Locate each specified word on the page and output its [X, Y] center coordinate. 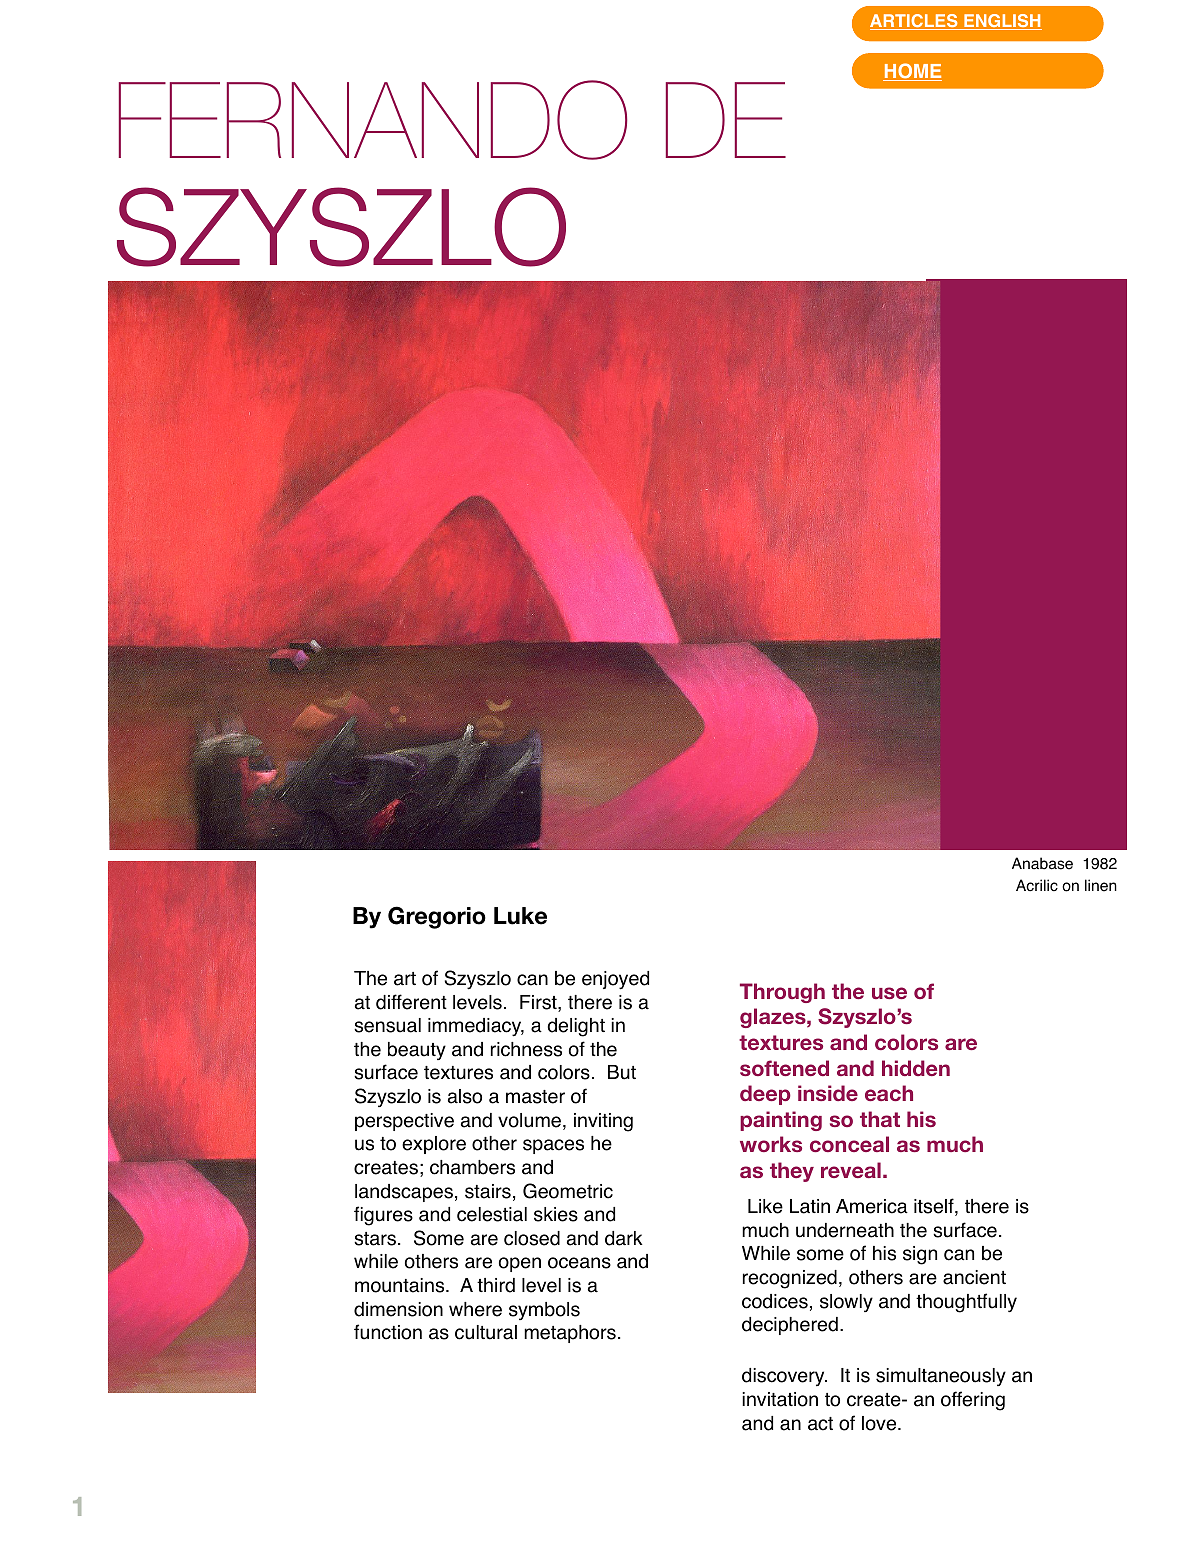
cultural [486, 1332]
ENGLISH [1002, 22]
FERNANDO [373, 120]
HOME [912, 72]
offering [973, 1401]
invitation [780, 1399]
